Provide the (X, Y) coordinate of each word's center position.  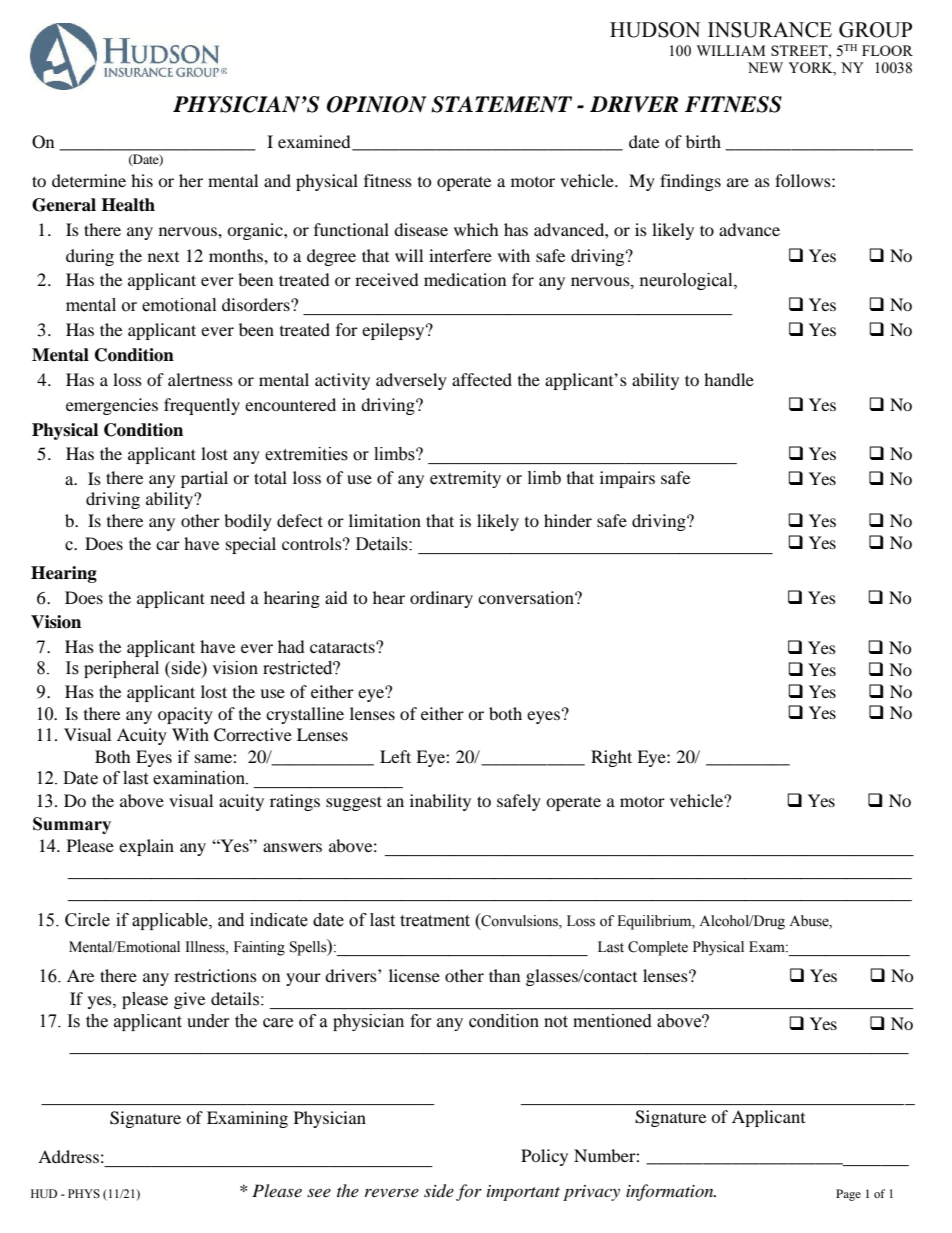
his (142, 180)
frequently (202, 406)
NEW (765, 67)
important (523, 1193)
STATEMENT (501, 104)
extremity (465, 479)
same (214, 758)
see (319, 1192)
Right (611, 758)
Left (395, 756)
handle (729, 379)
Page (848, 1195)
